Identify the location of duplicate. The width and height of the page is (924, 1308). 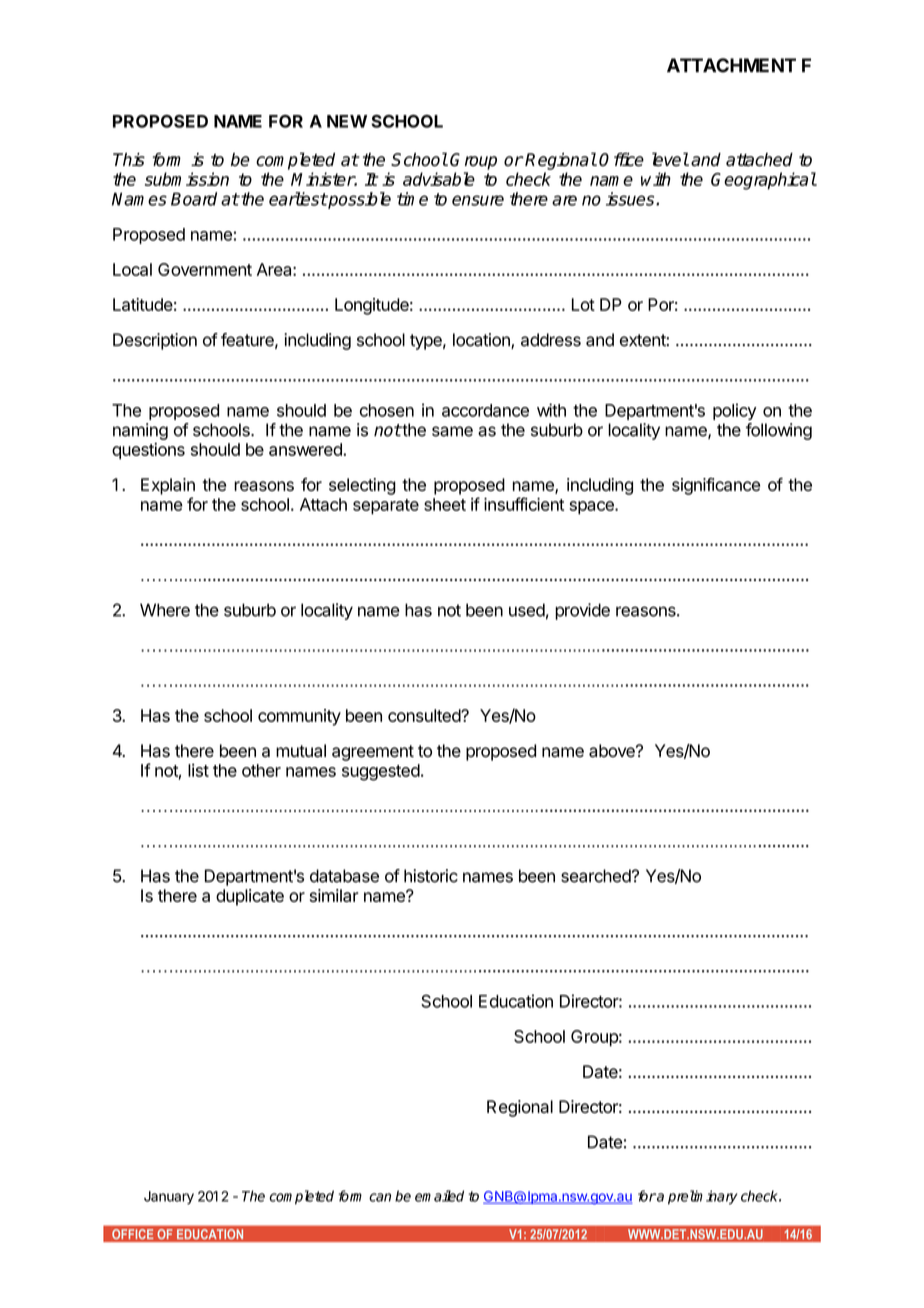
(250, 897).
